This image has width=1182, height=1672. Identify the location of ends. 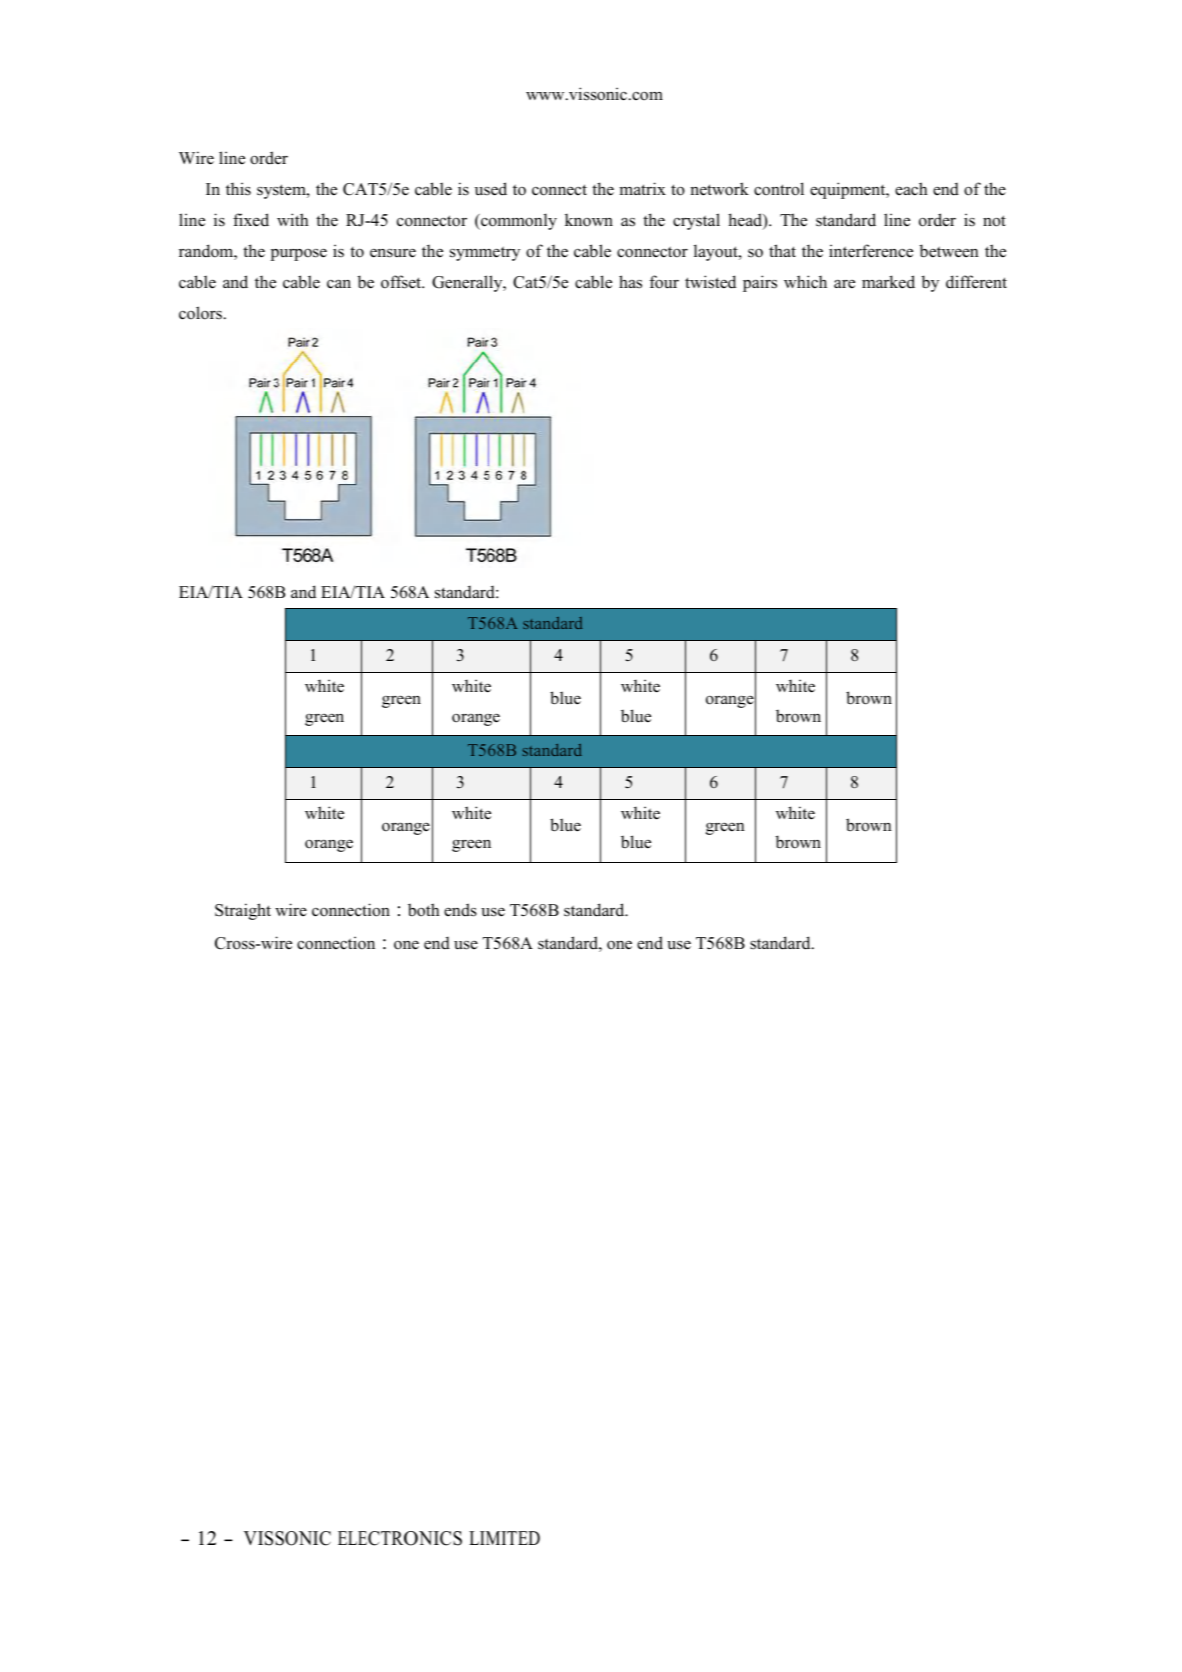
(460, 910).
